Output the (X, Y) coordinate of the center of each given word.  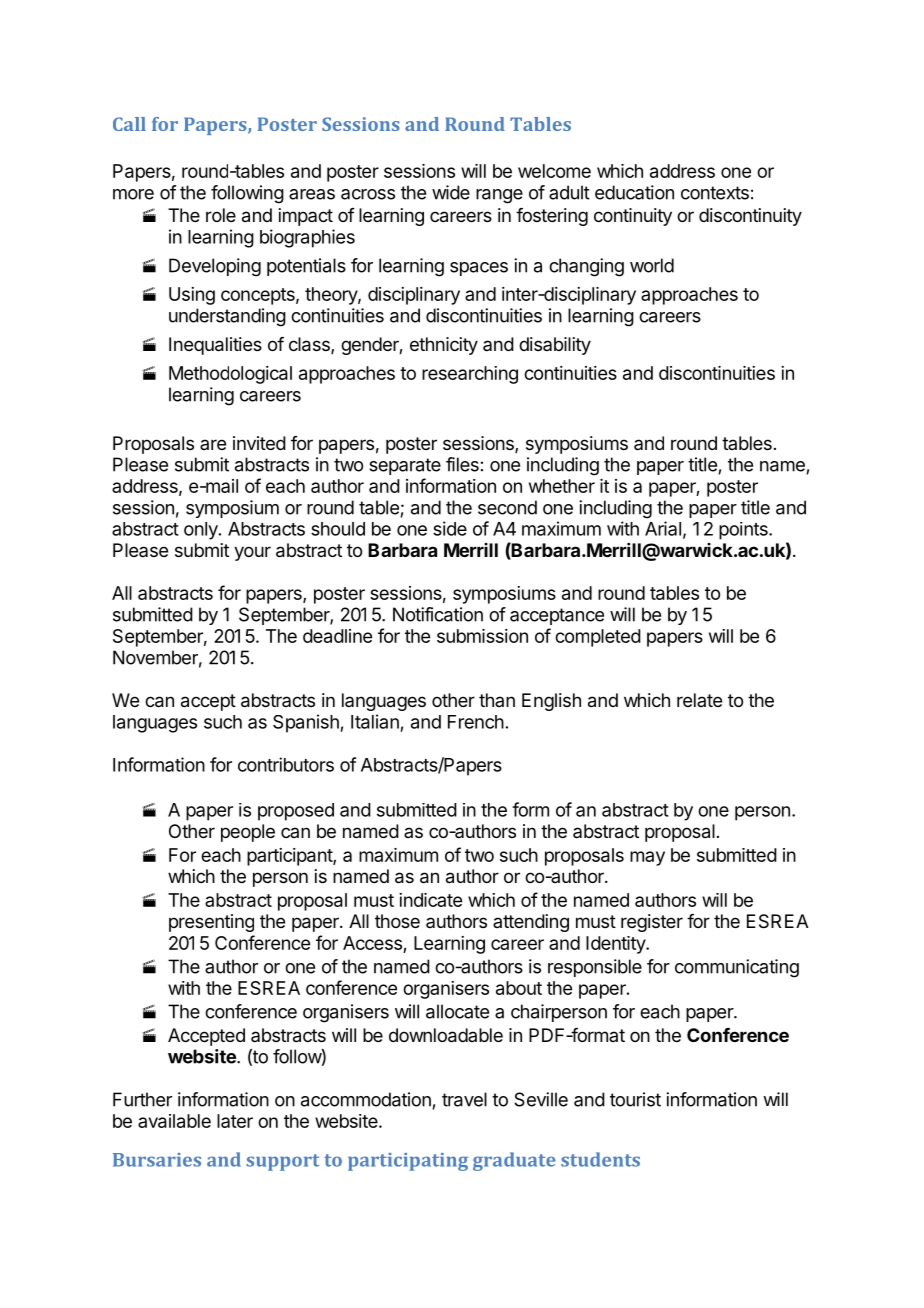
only (202, 531)
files (462, 464)
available (174, 1121)
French (476, 722)
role (221, 215)
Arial (663, 528)
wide (451, 192)
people (248, 833)
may (647, 858)
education (634, 192)
